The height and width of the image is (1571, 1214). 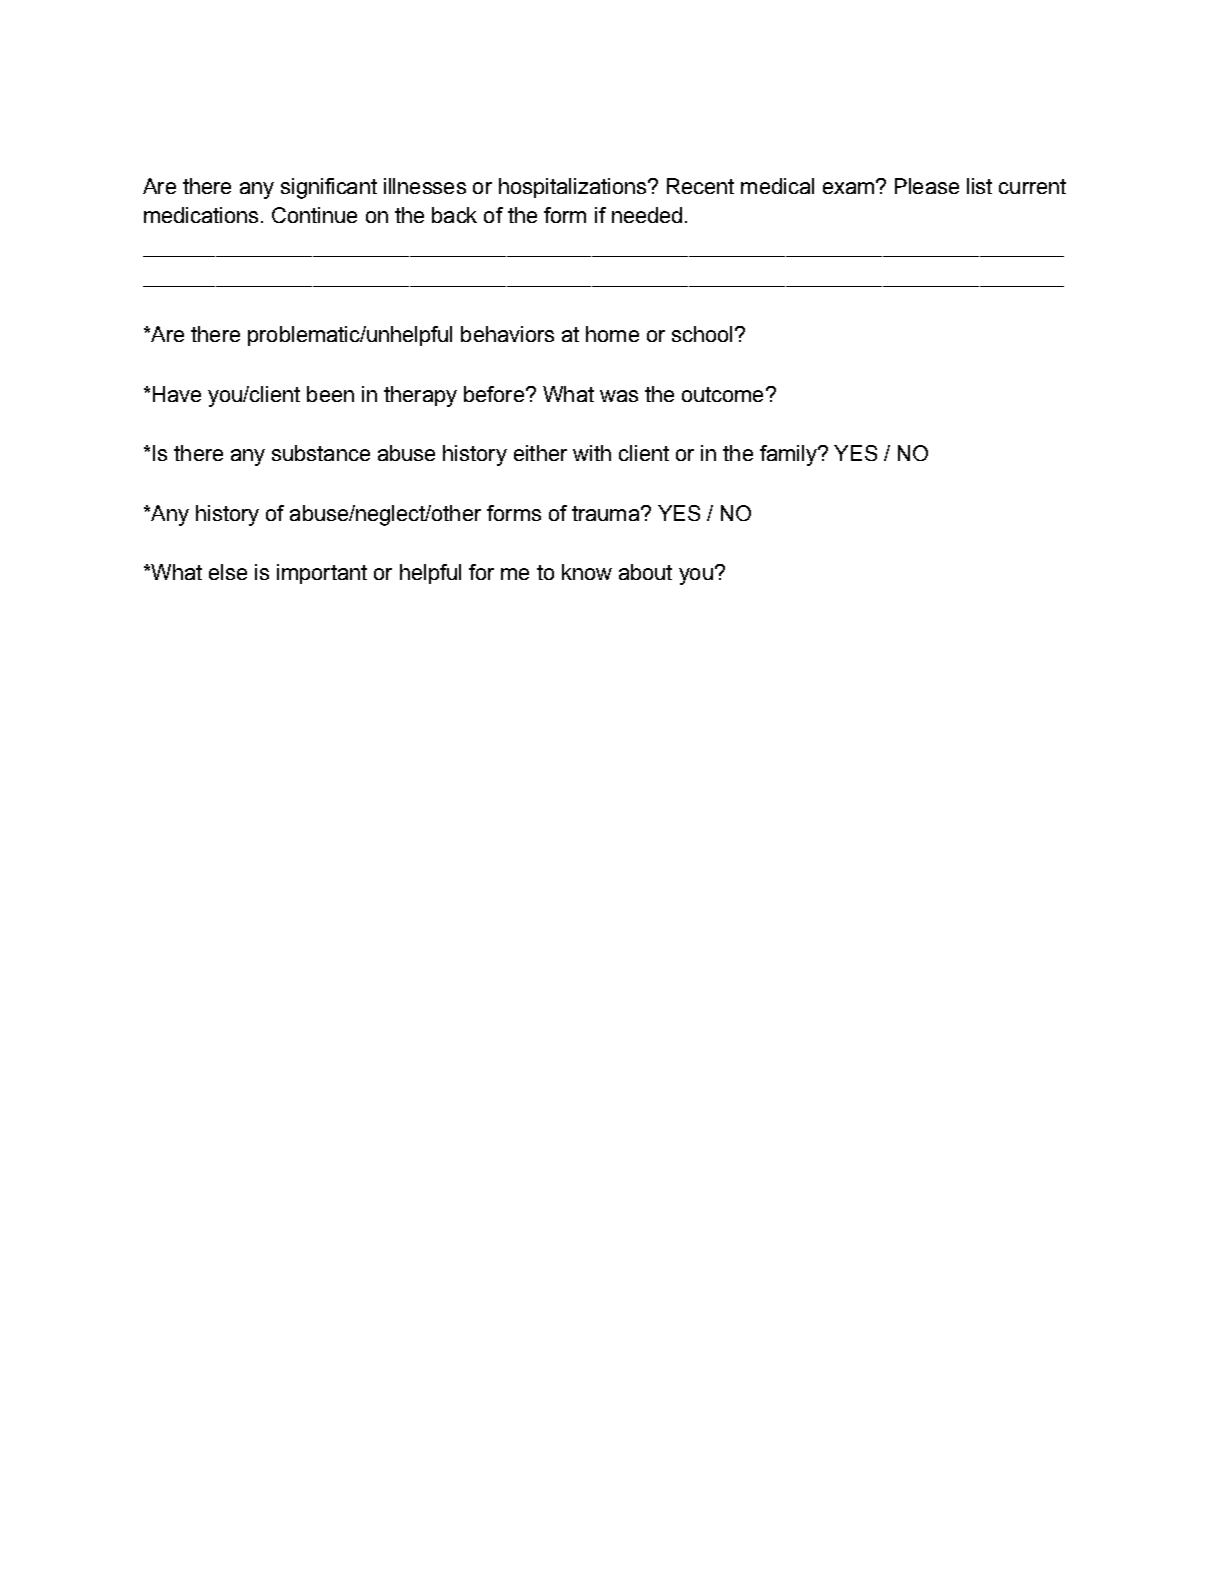 What do you see at coordinates (574, 188) in the image?
I see `hospitalizations` at bounding box center [574, 188].
